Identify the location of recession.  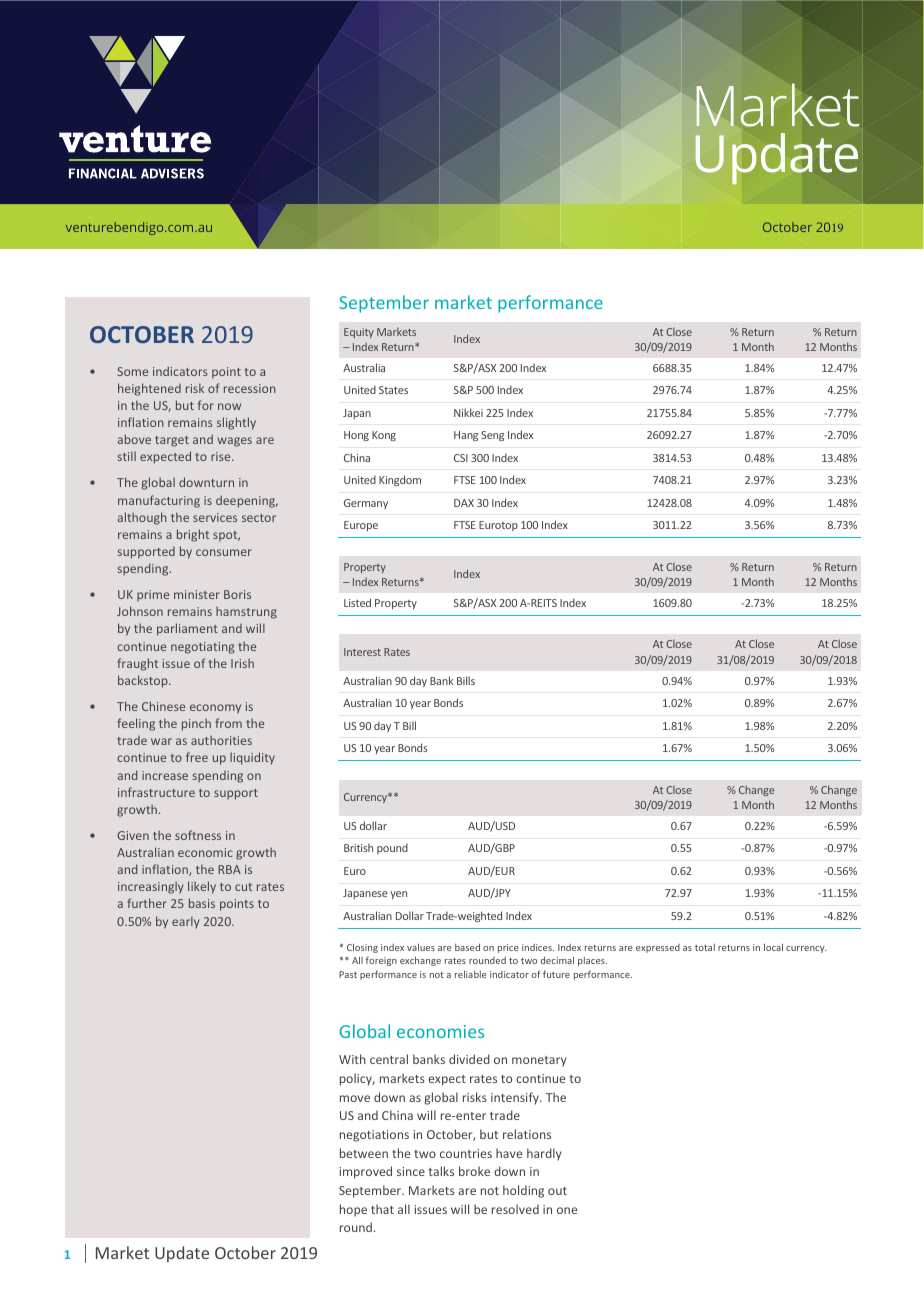
(250, 388).
